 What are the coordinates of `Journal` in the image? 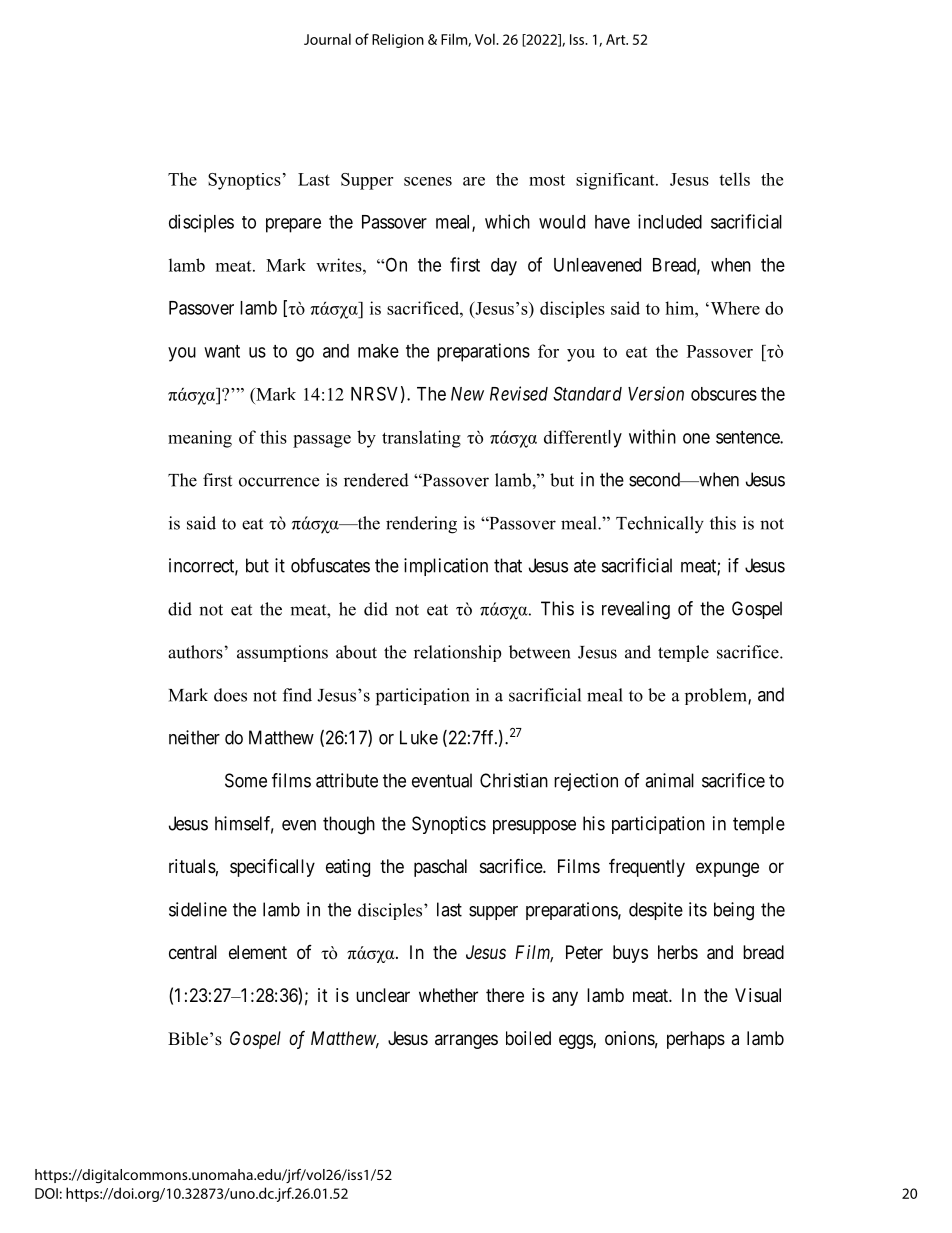 It's located at (327, 39).
